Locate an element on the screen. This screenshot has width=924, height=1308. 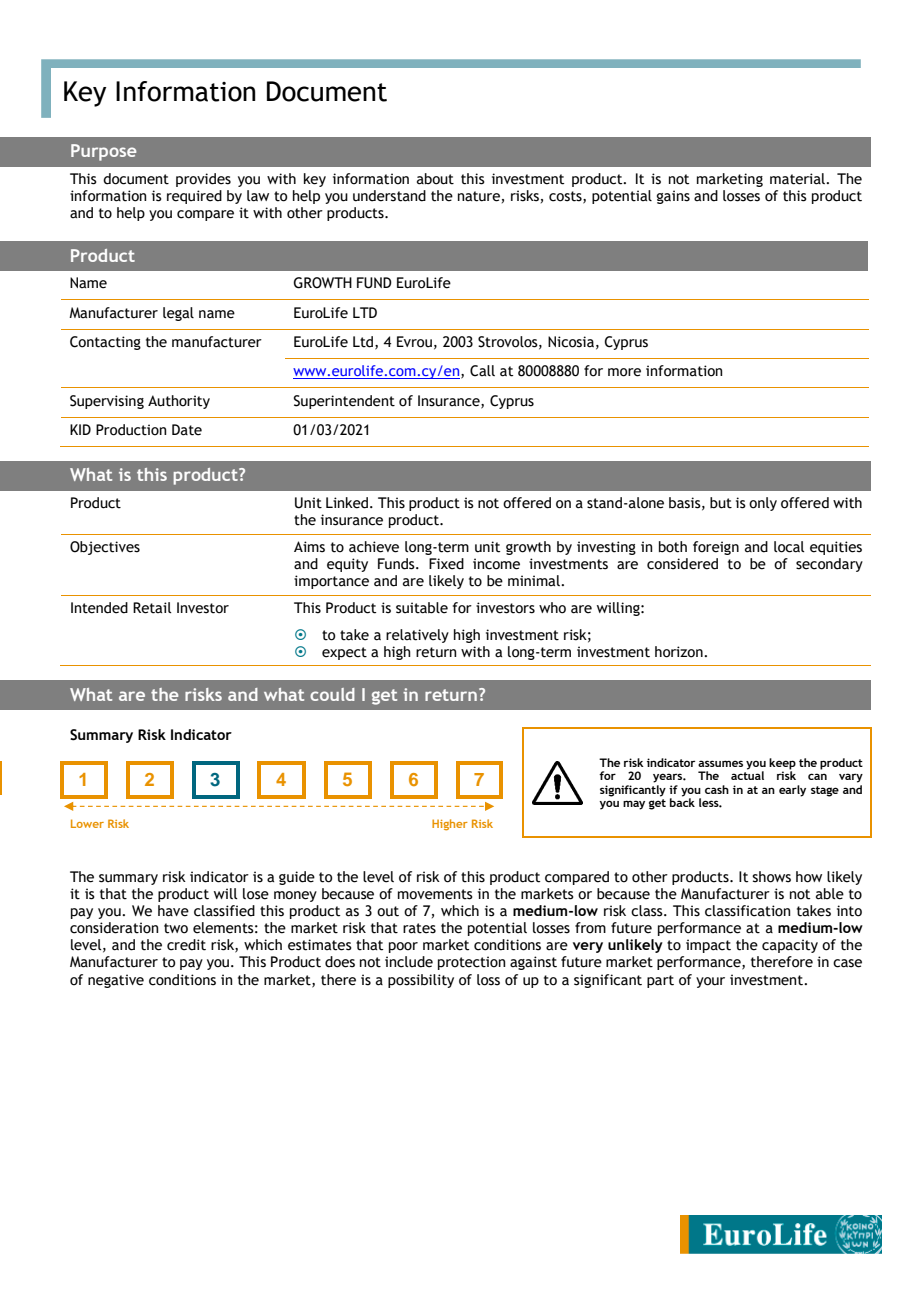
provides is located at coordinates (203, 180).
